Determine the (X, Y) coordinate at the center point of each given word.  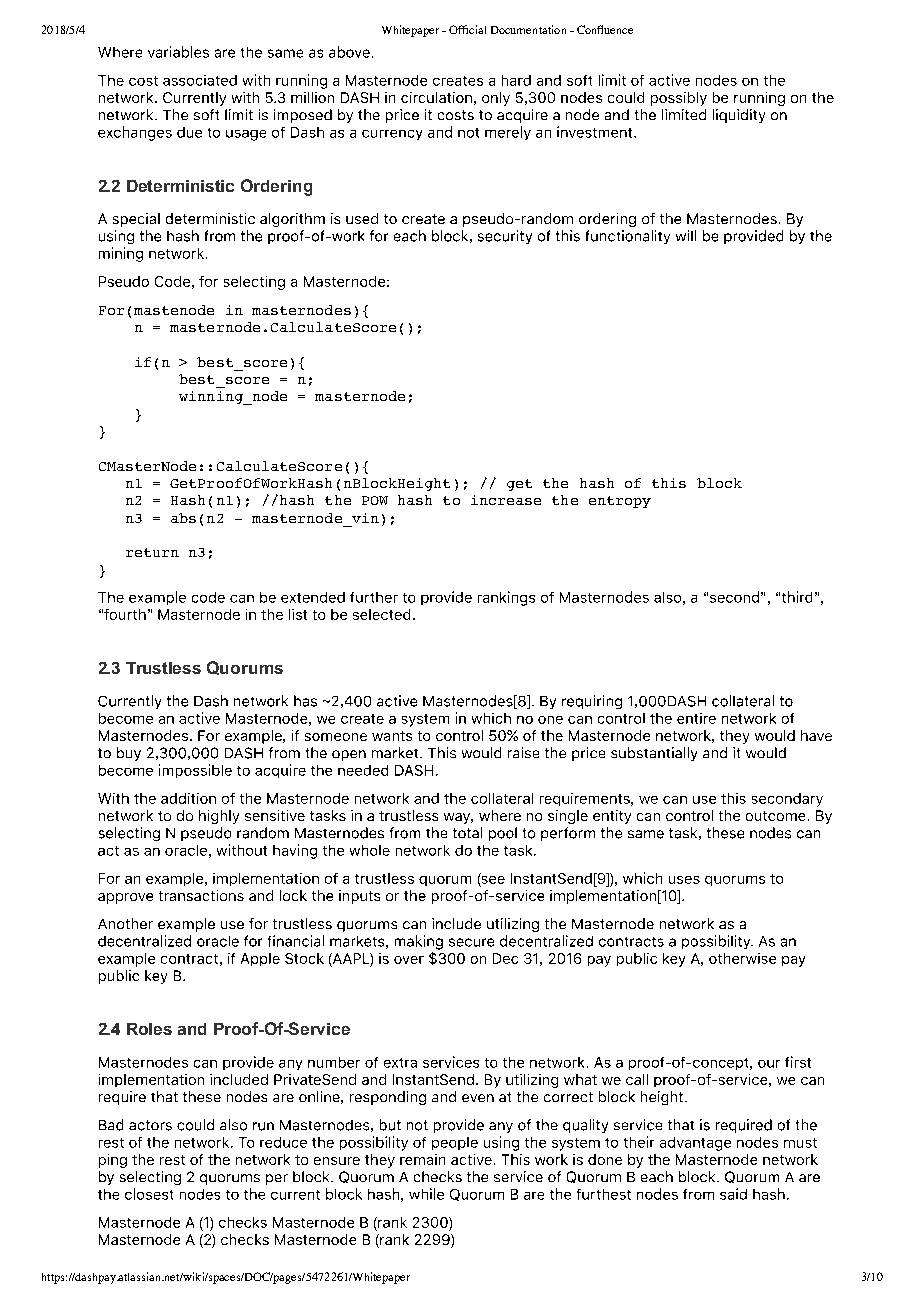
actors (150, 1125)
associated (200, 80)
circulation (436, 97)
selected (381, 614)
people (455, 1143)
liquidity (739, 116)
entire (696, 718)
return (152, 552)
